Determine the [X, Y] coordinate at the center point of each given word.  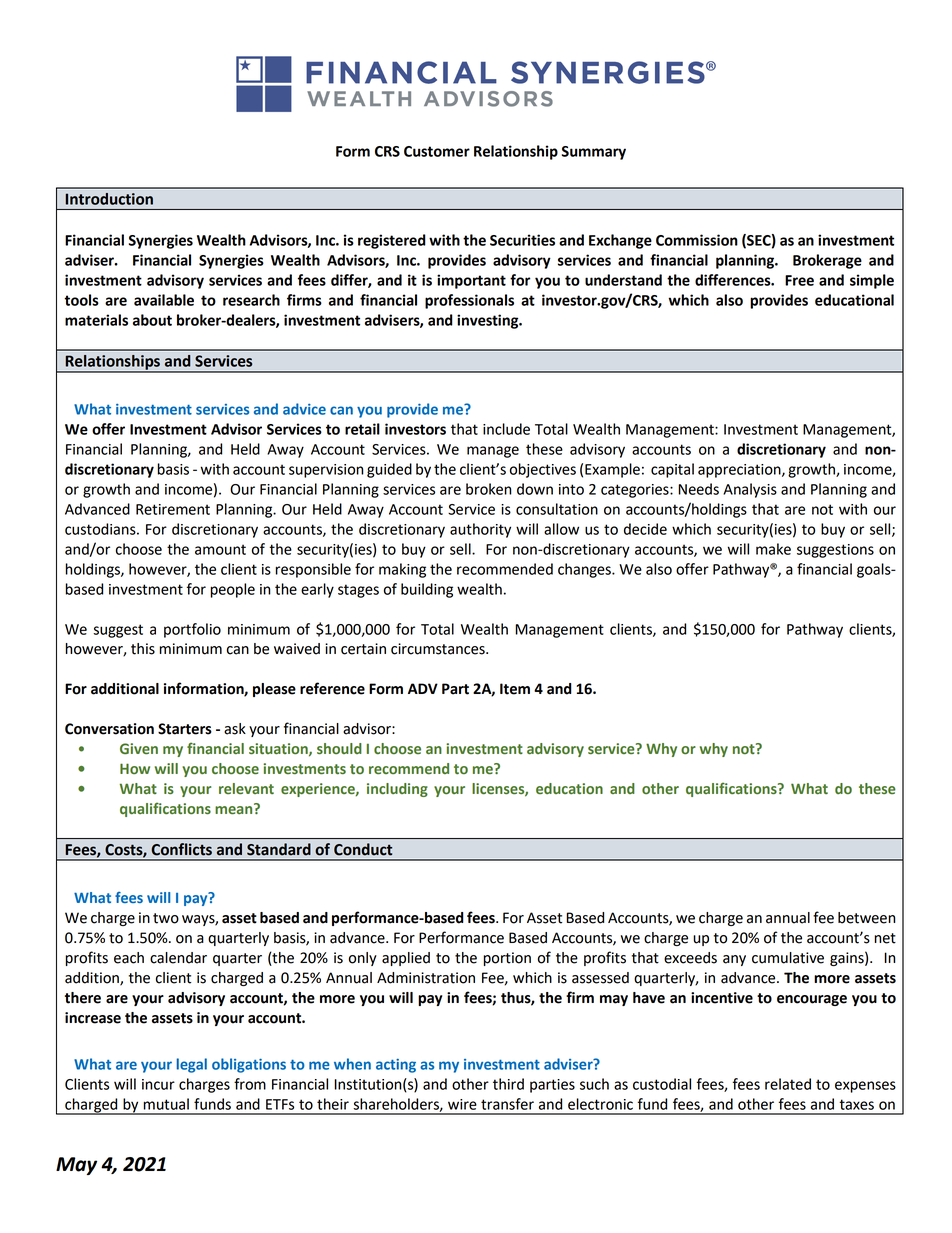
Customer [437, 151]
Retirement [173, 509]
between [866, 918]
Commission [697, 240]
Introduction [109, 199]
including [397, 790]
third [508, 1084]
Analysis [750, 490]
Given [139, 748]
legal [192, 1065]
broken [489, 489]
